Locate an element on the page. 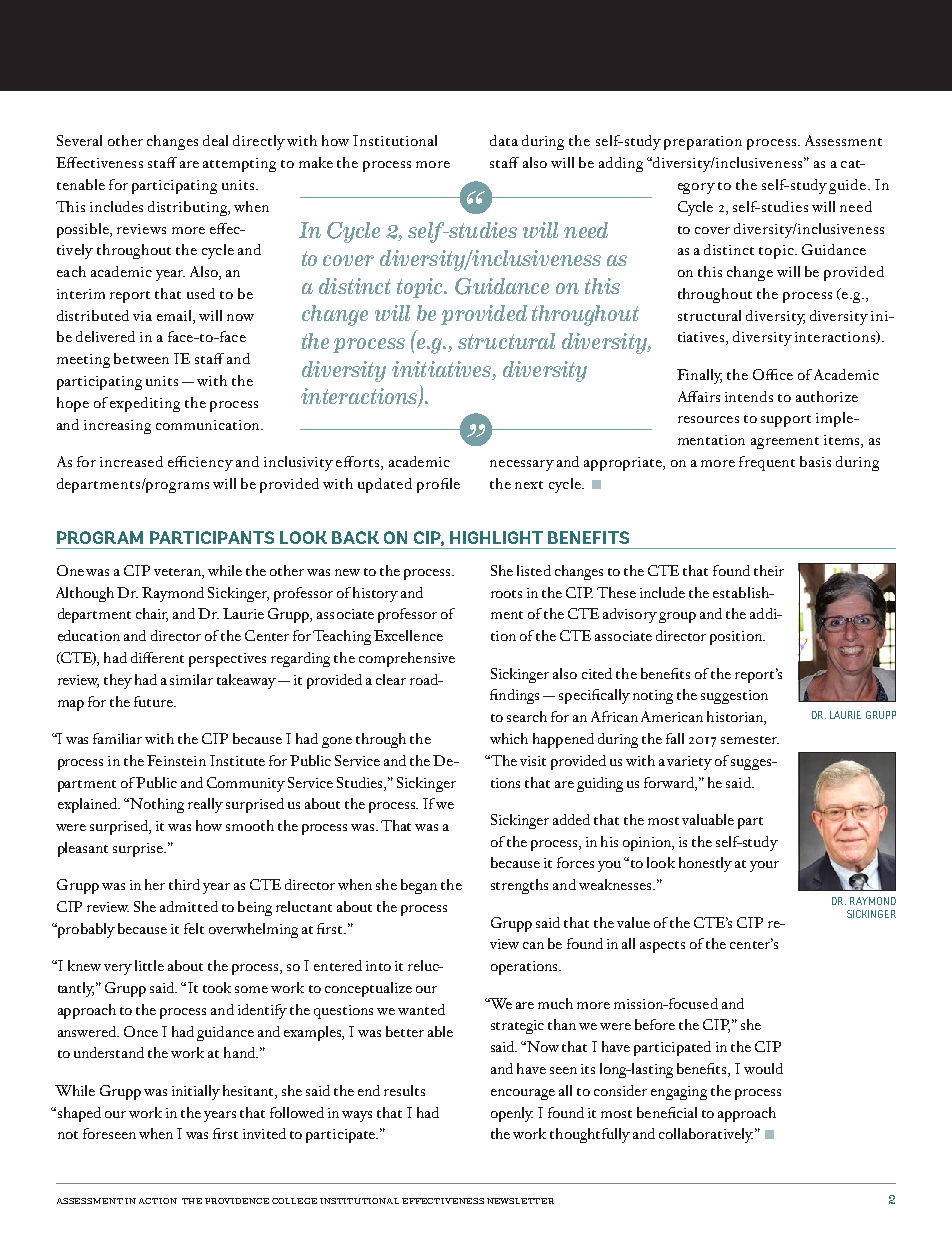 The image size is (952, 1233). distributing is located at coordinates (189, 208).
